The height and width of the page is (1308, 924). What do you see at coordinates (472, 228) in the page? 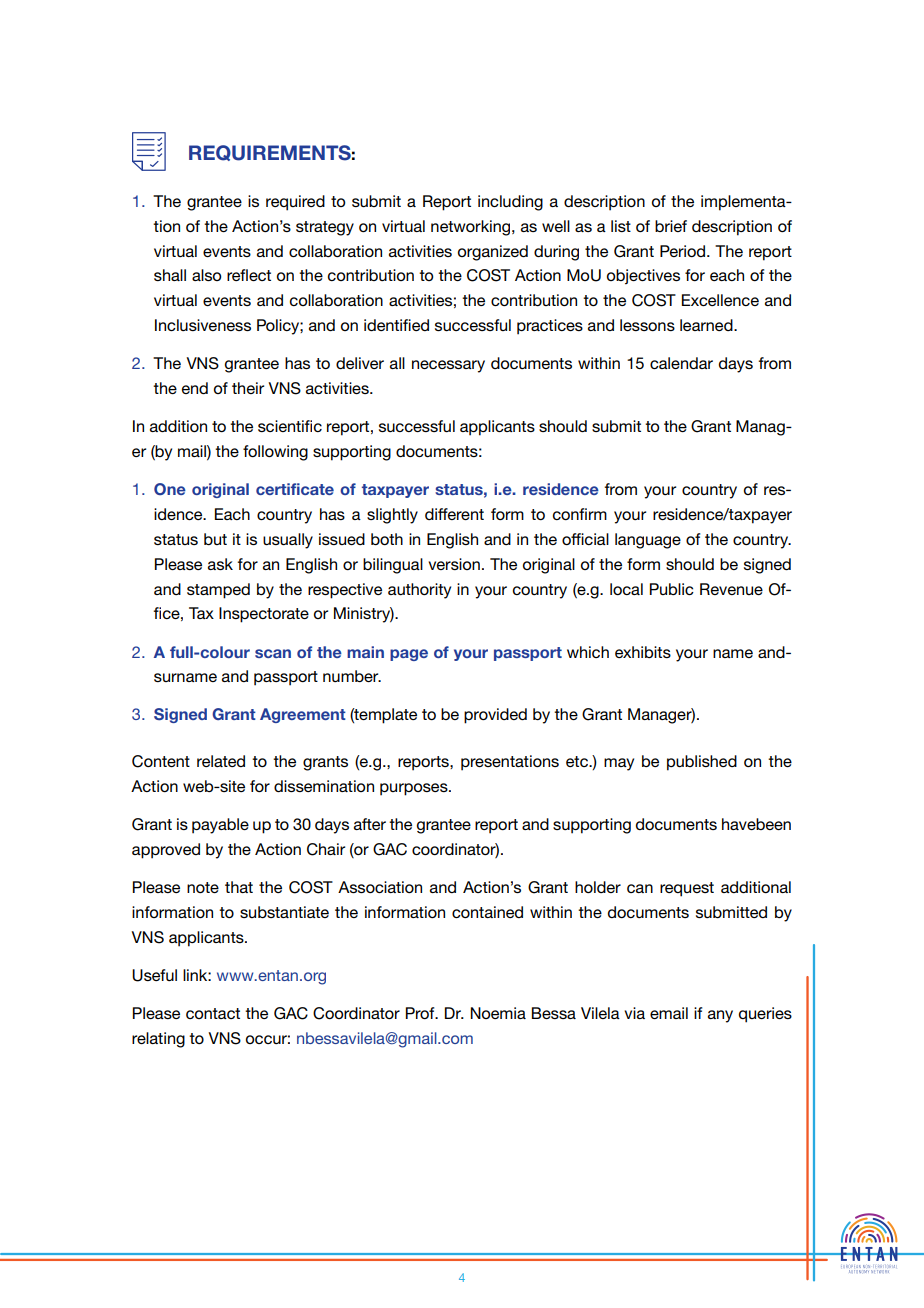
I see `networking` at bounding box center [472, 228].
